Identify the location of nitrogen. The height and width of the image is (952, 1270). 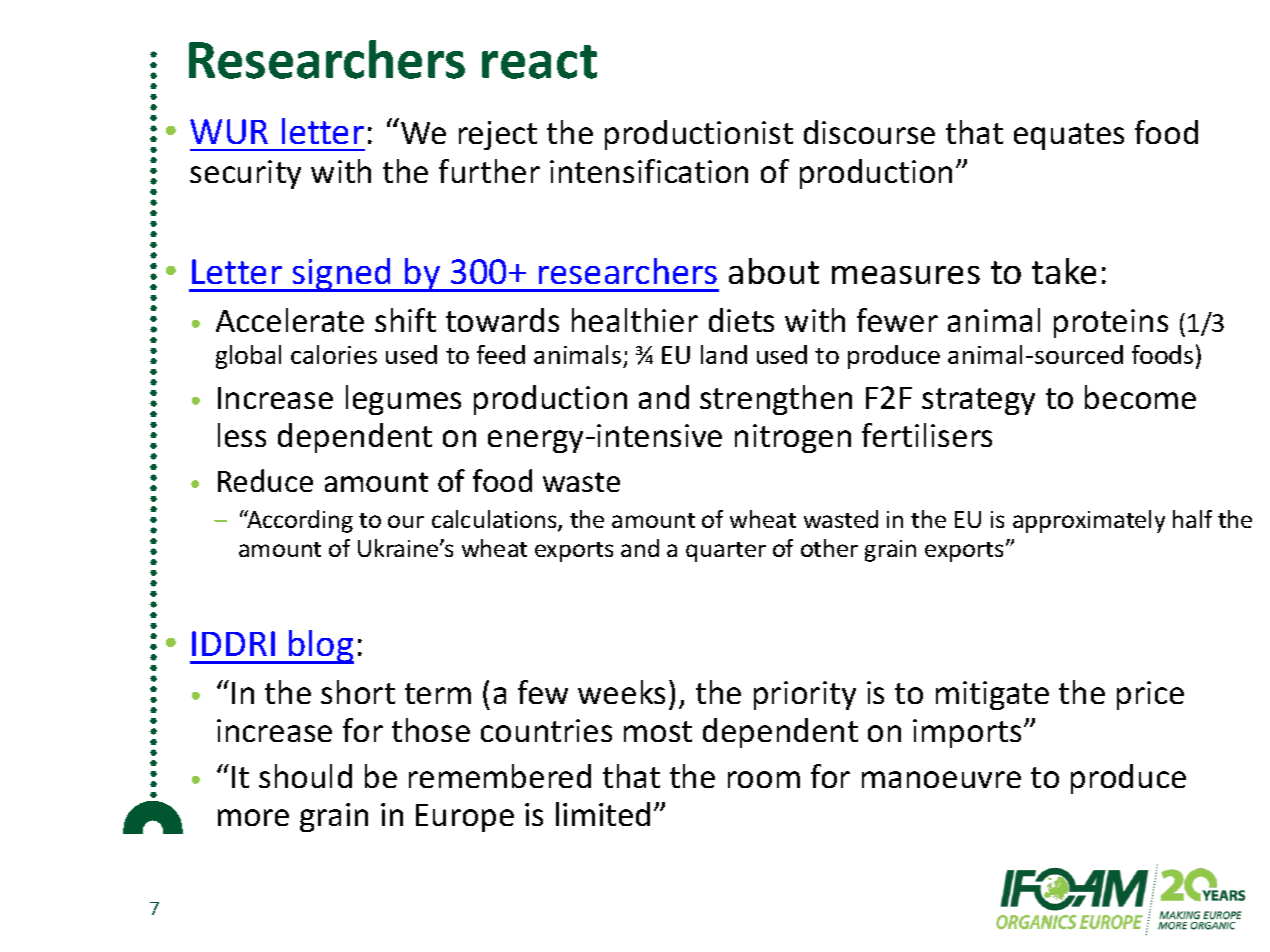
(793, 438).
